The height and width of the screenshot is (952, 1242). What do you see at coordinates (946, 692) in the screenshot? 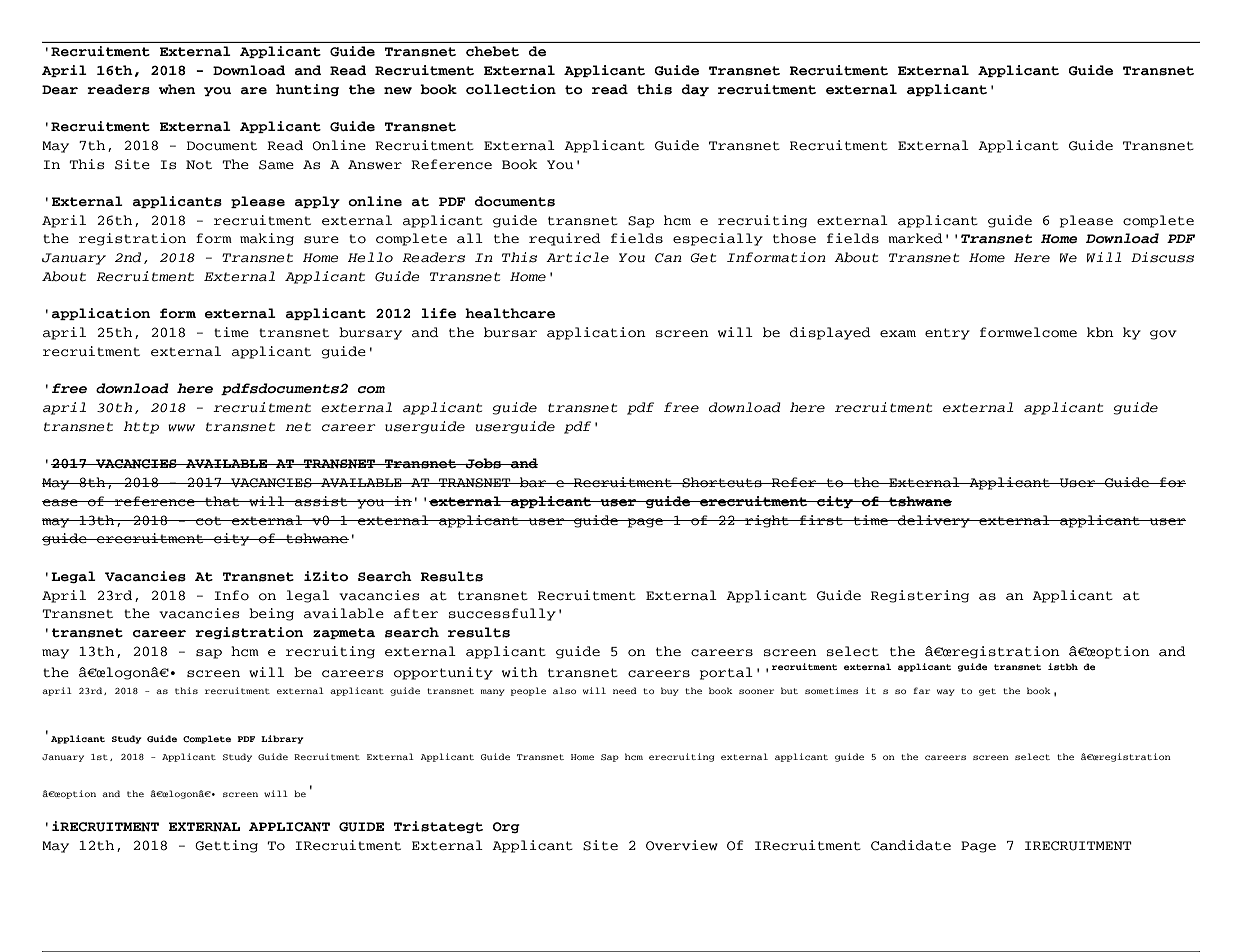
I see `way` at bounding box center [946, 692].
